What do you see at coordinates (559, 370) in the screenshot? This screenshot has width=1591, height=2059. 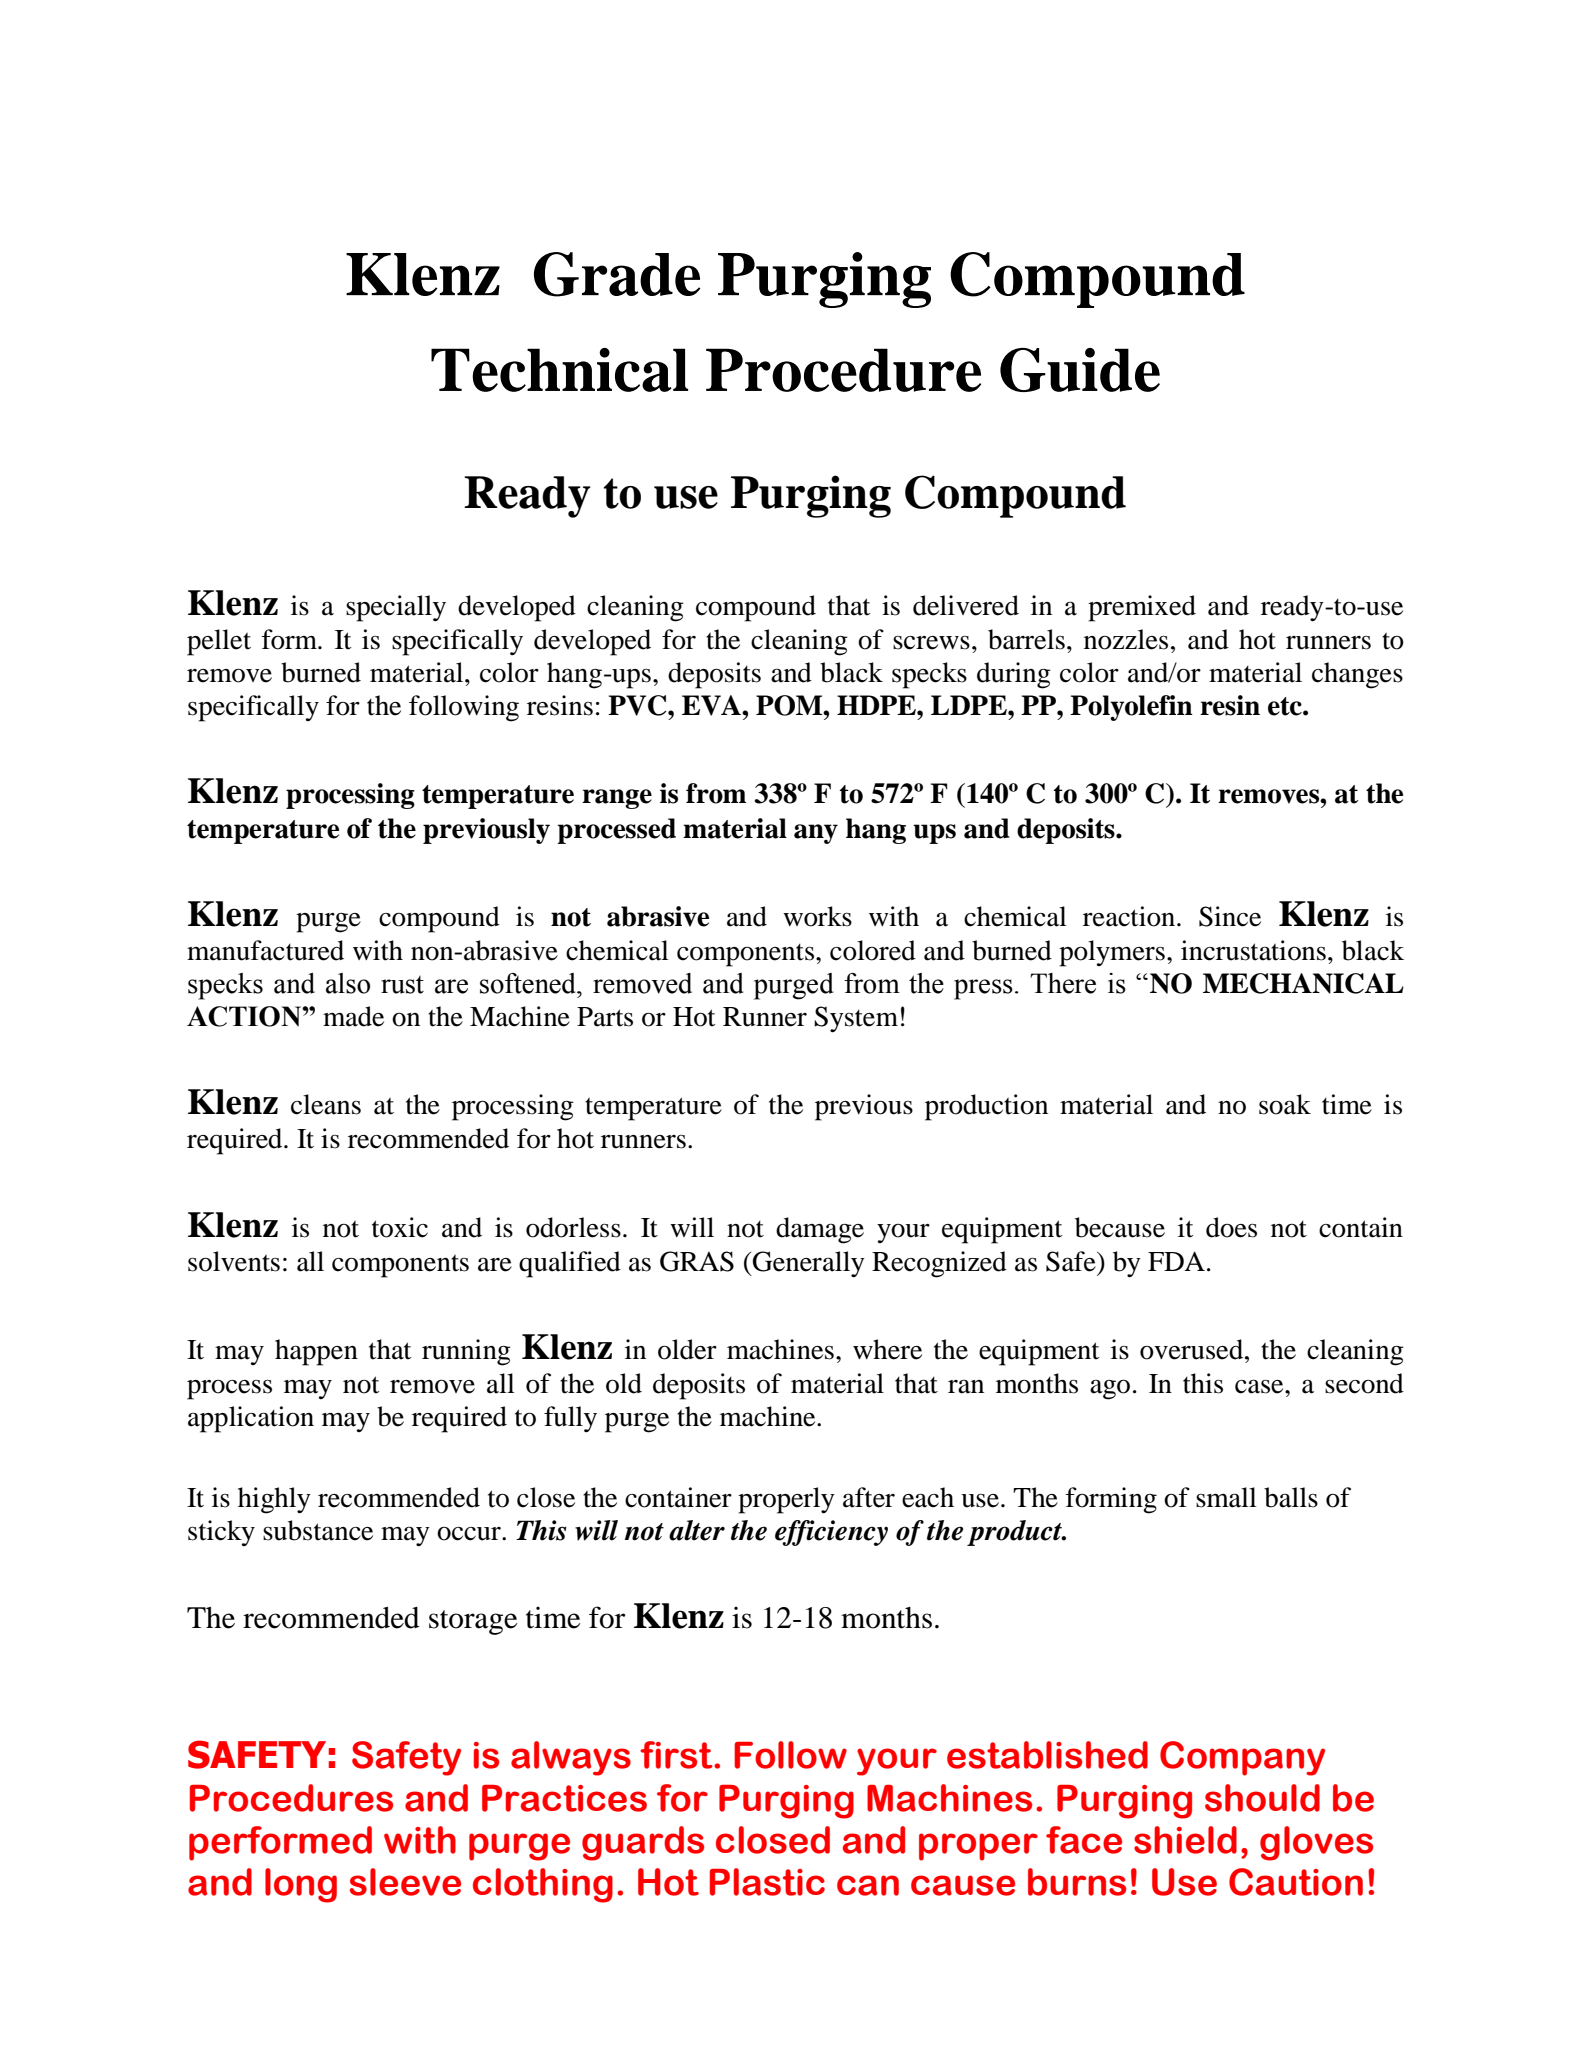 I see `Technical` at bounding box center [559, 370].
